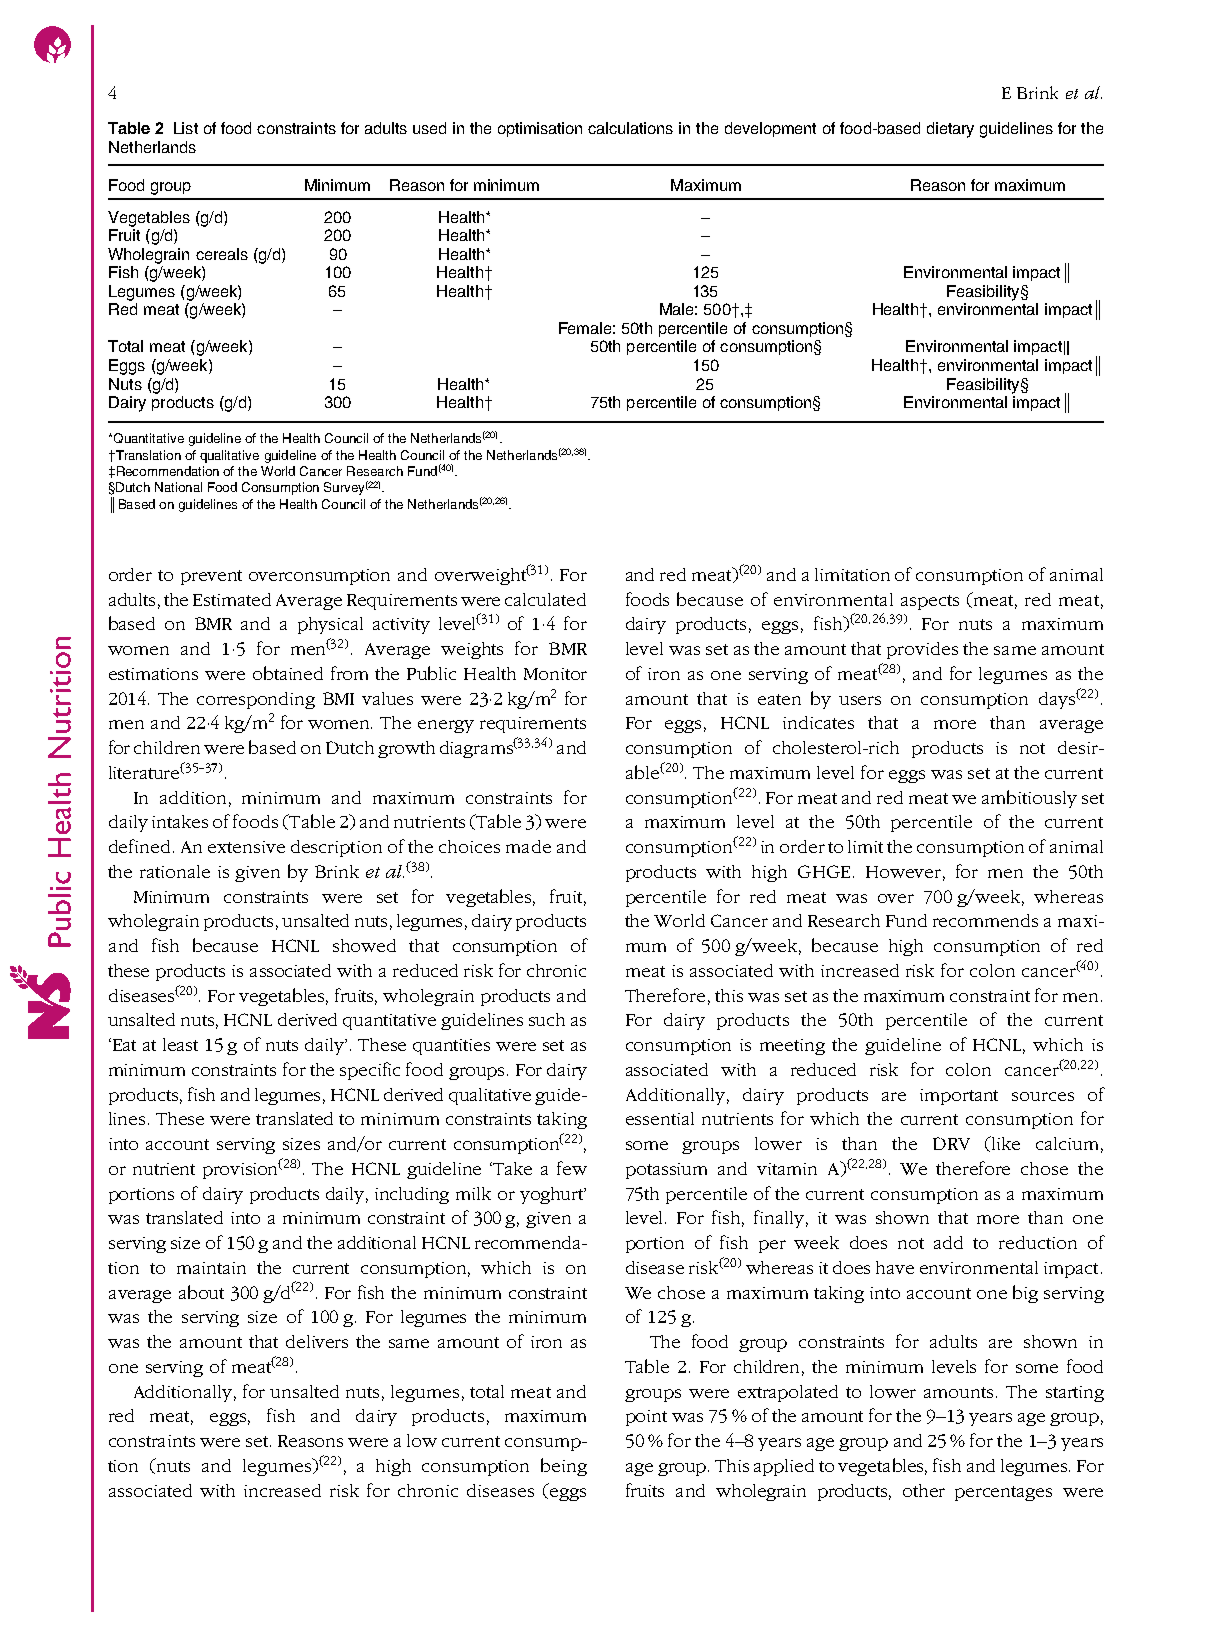 The width and height of the document is (1227, 1636). What do you see at coordinates (930, 602) in the document?
I see `aspects` at bounding box center [930, 602].
